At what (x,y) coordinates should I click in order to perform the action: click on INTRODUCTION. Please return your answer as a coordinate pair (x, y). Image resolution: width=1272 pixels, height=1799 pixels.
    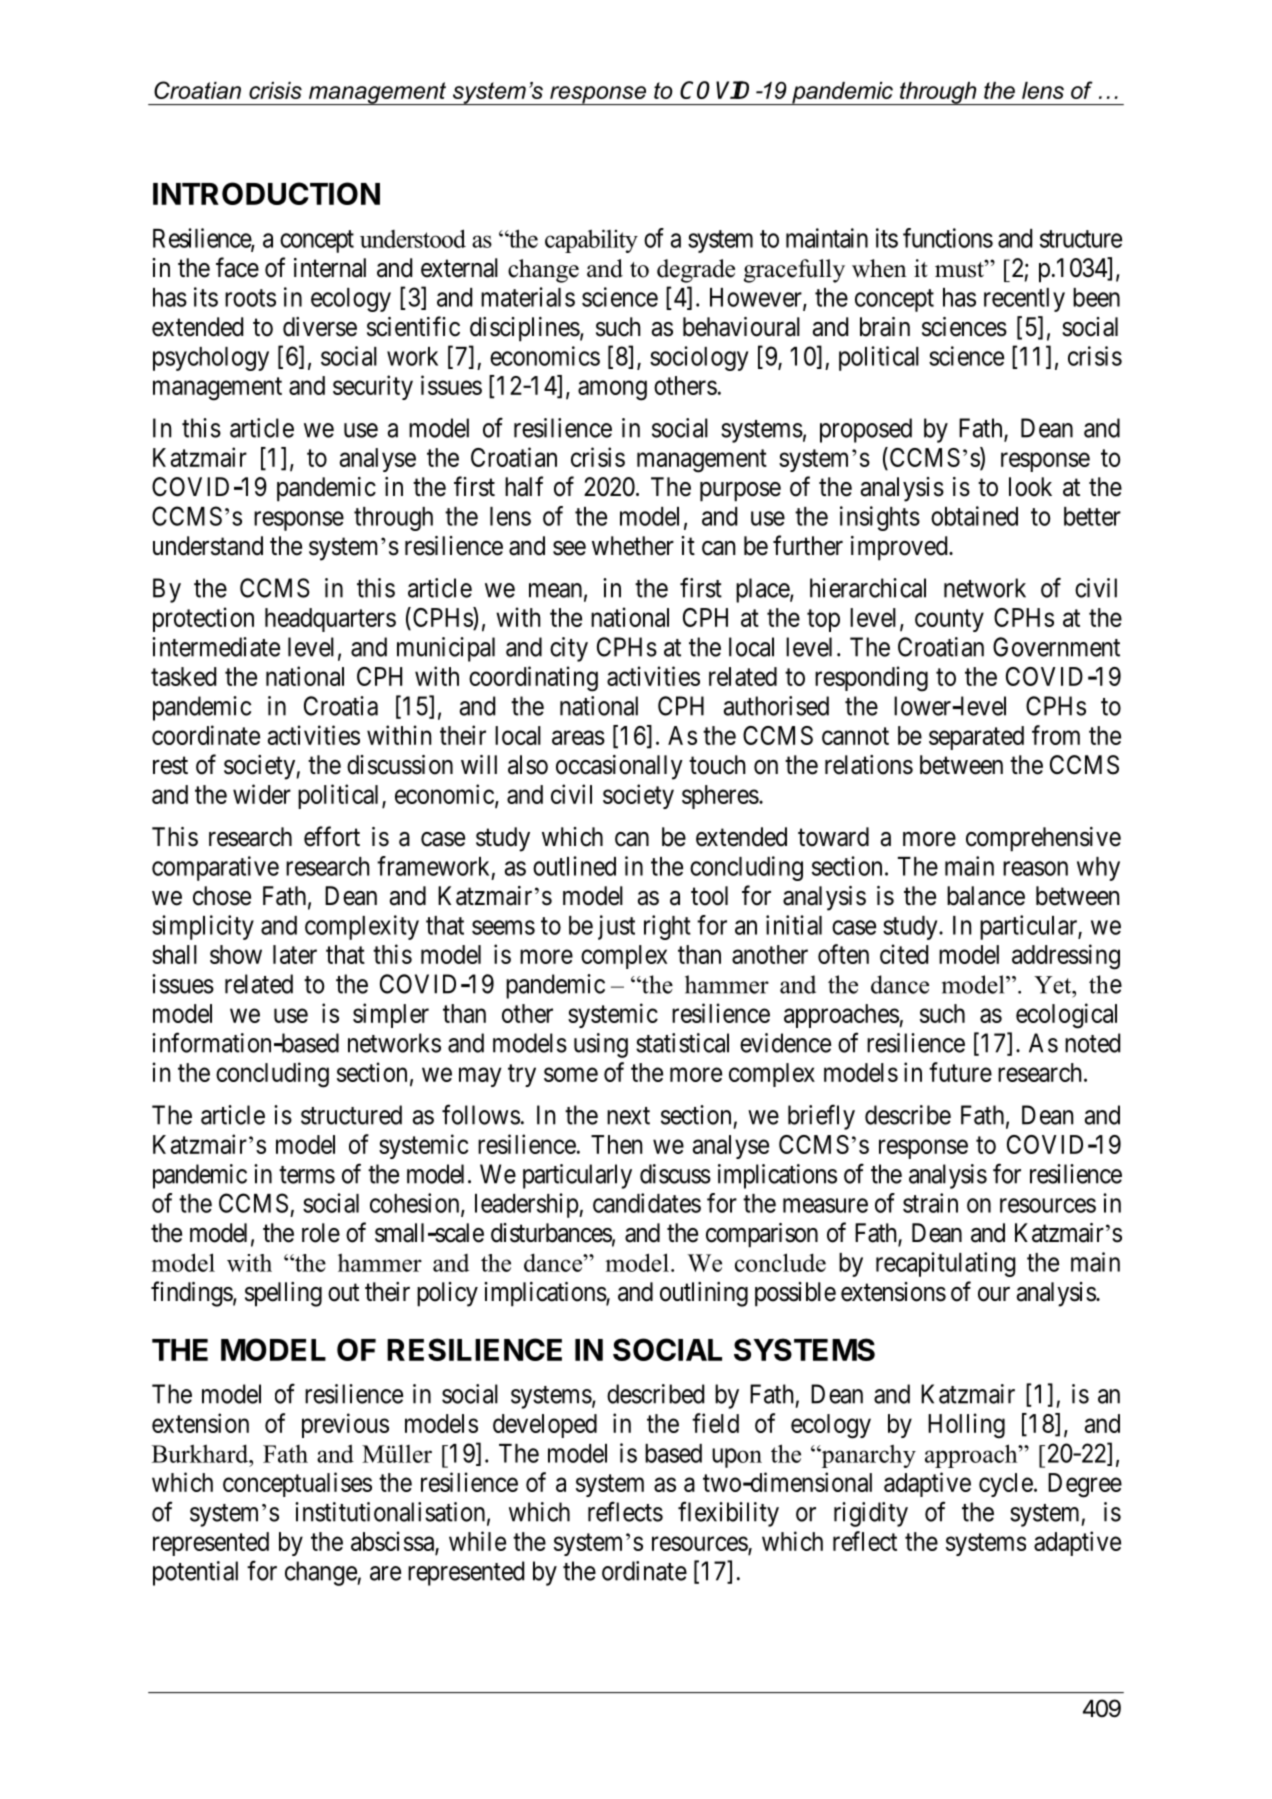
    Looking at the image, I should click on (266, 193).
